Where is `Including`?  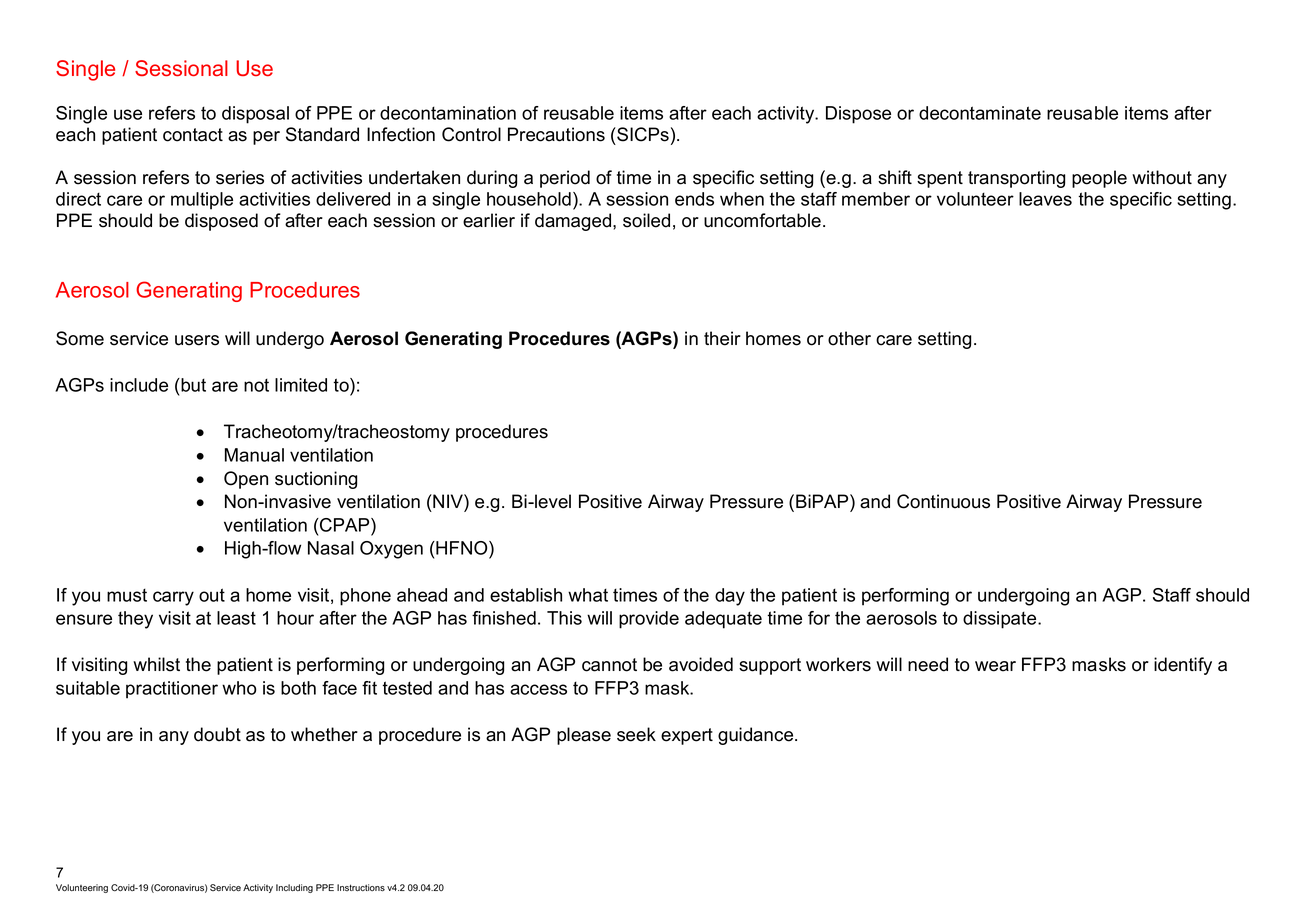 Including is located at coordinates (294, 888).
